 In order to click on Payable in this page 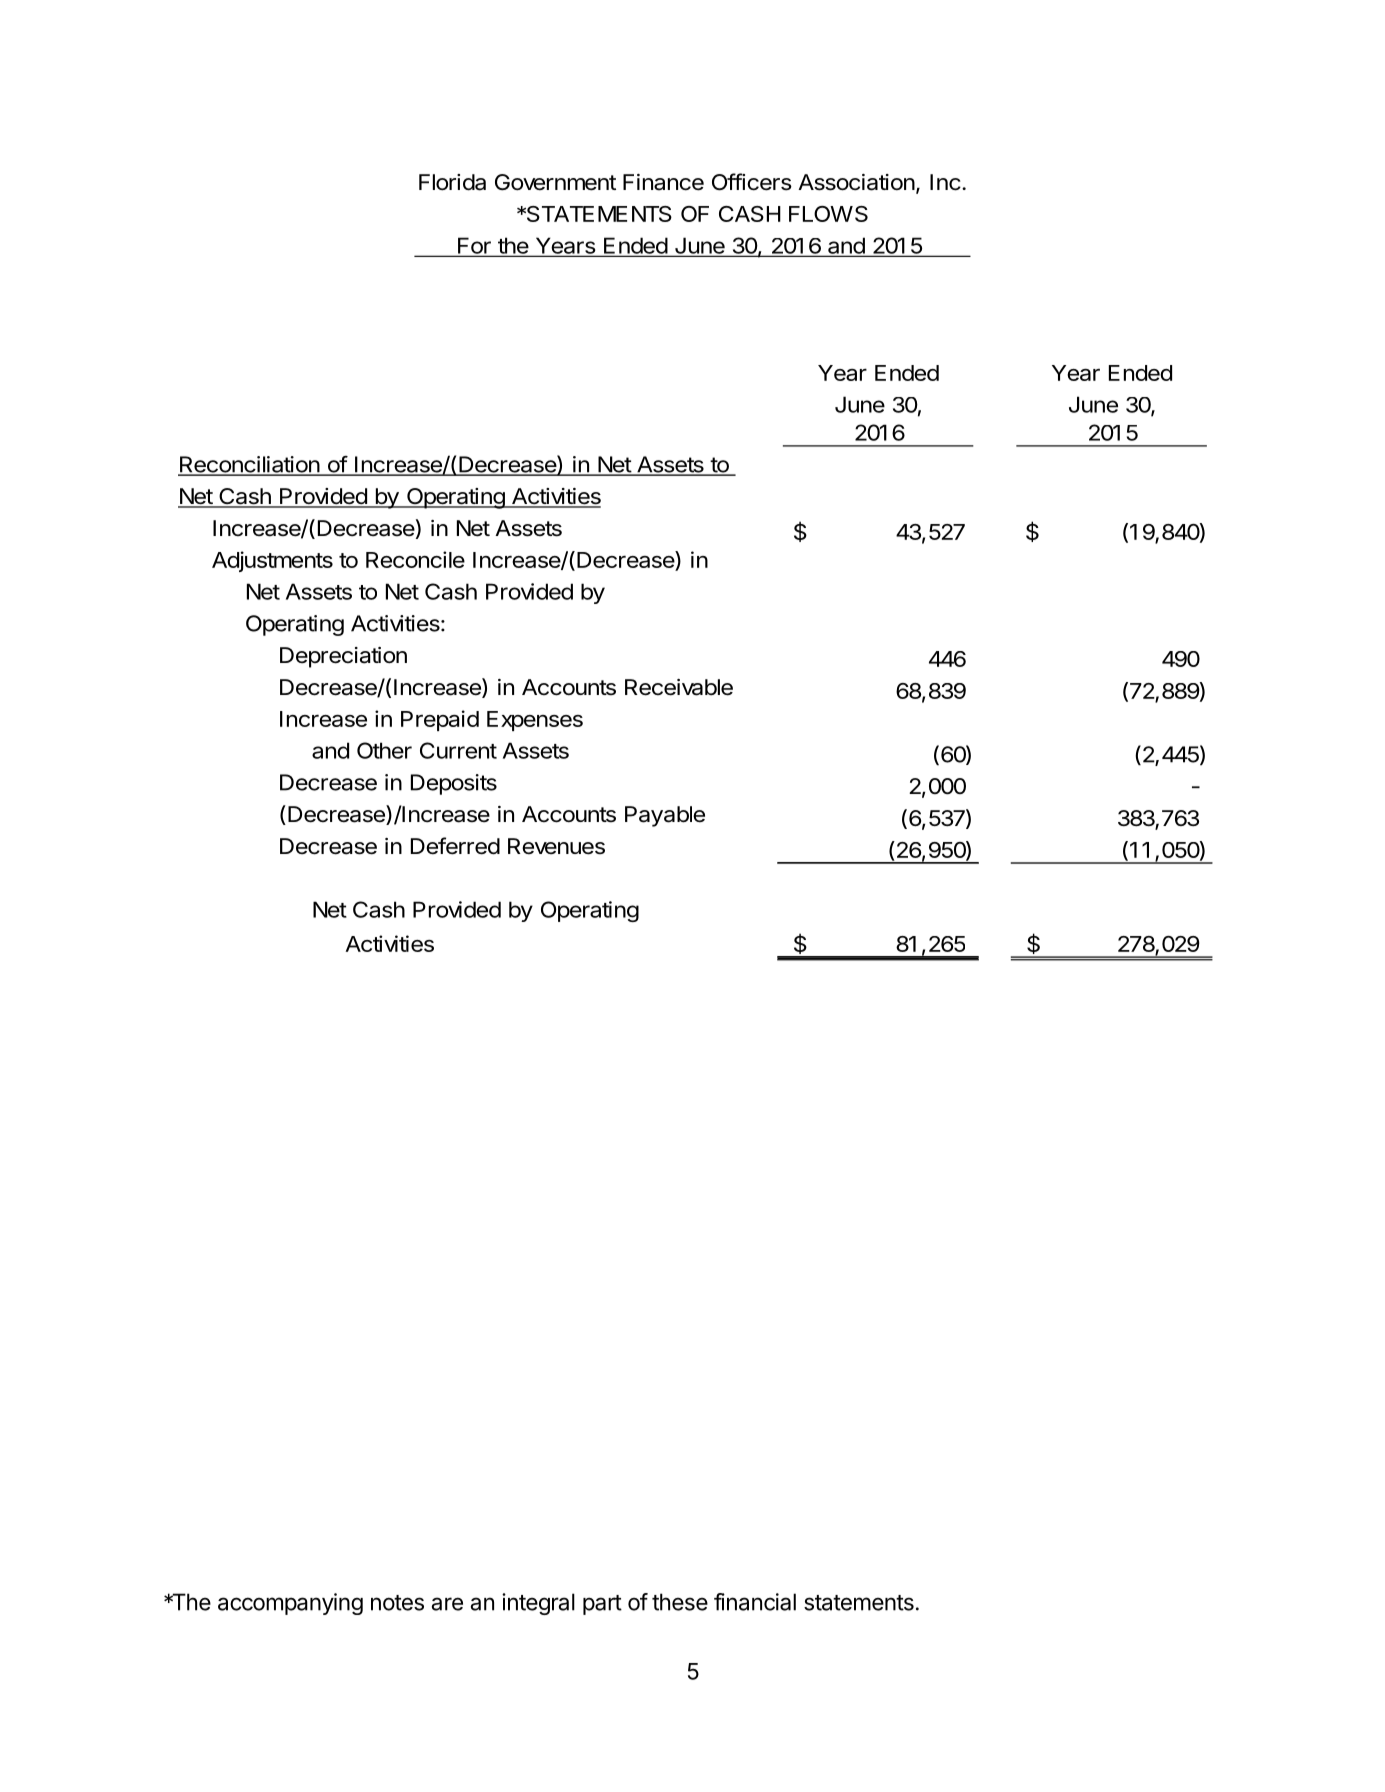, I will do `click(665, 816)`.
